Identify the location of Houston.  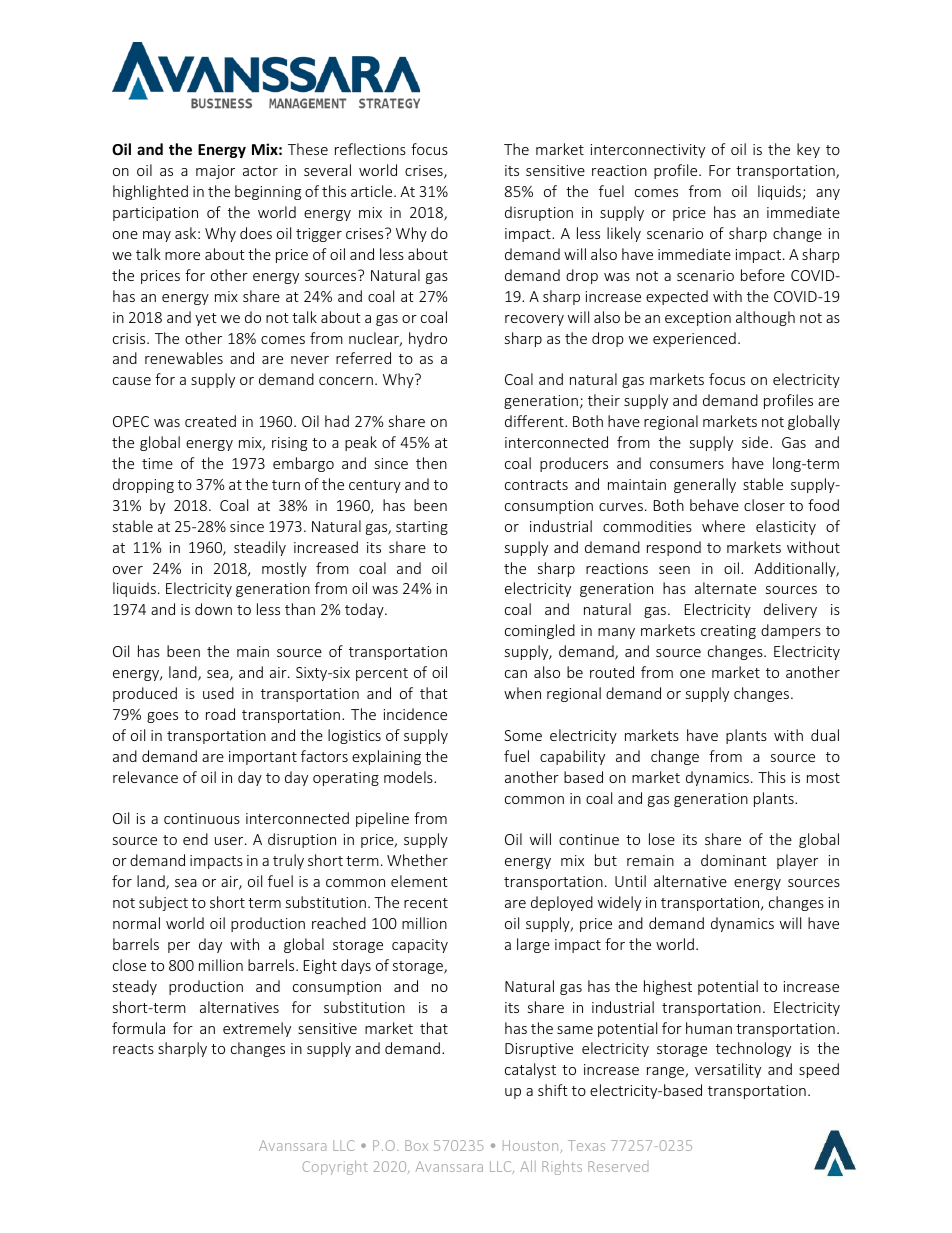
(532, 1146).
